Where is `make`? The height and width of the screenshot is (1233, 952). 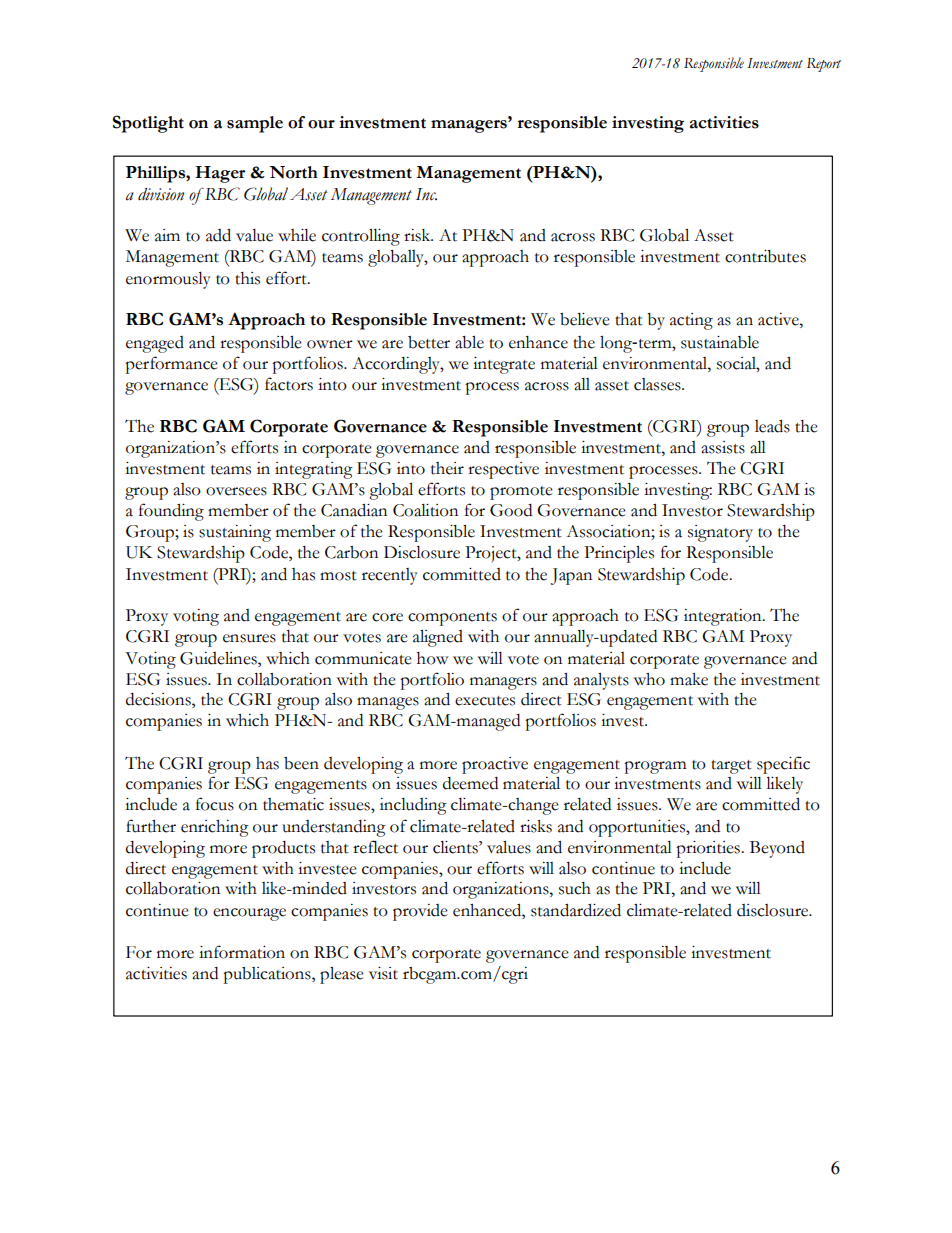
make is located at coordinates (689, 679).
